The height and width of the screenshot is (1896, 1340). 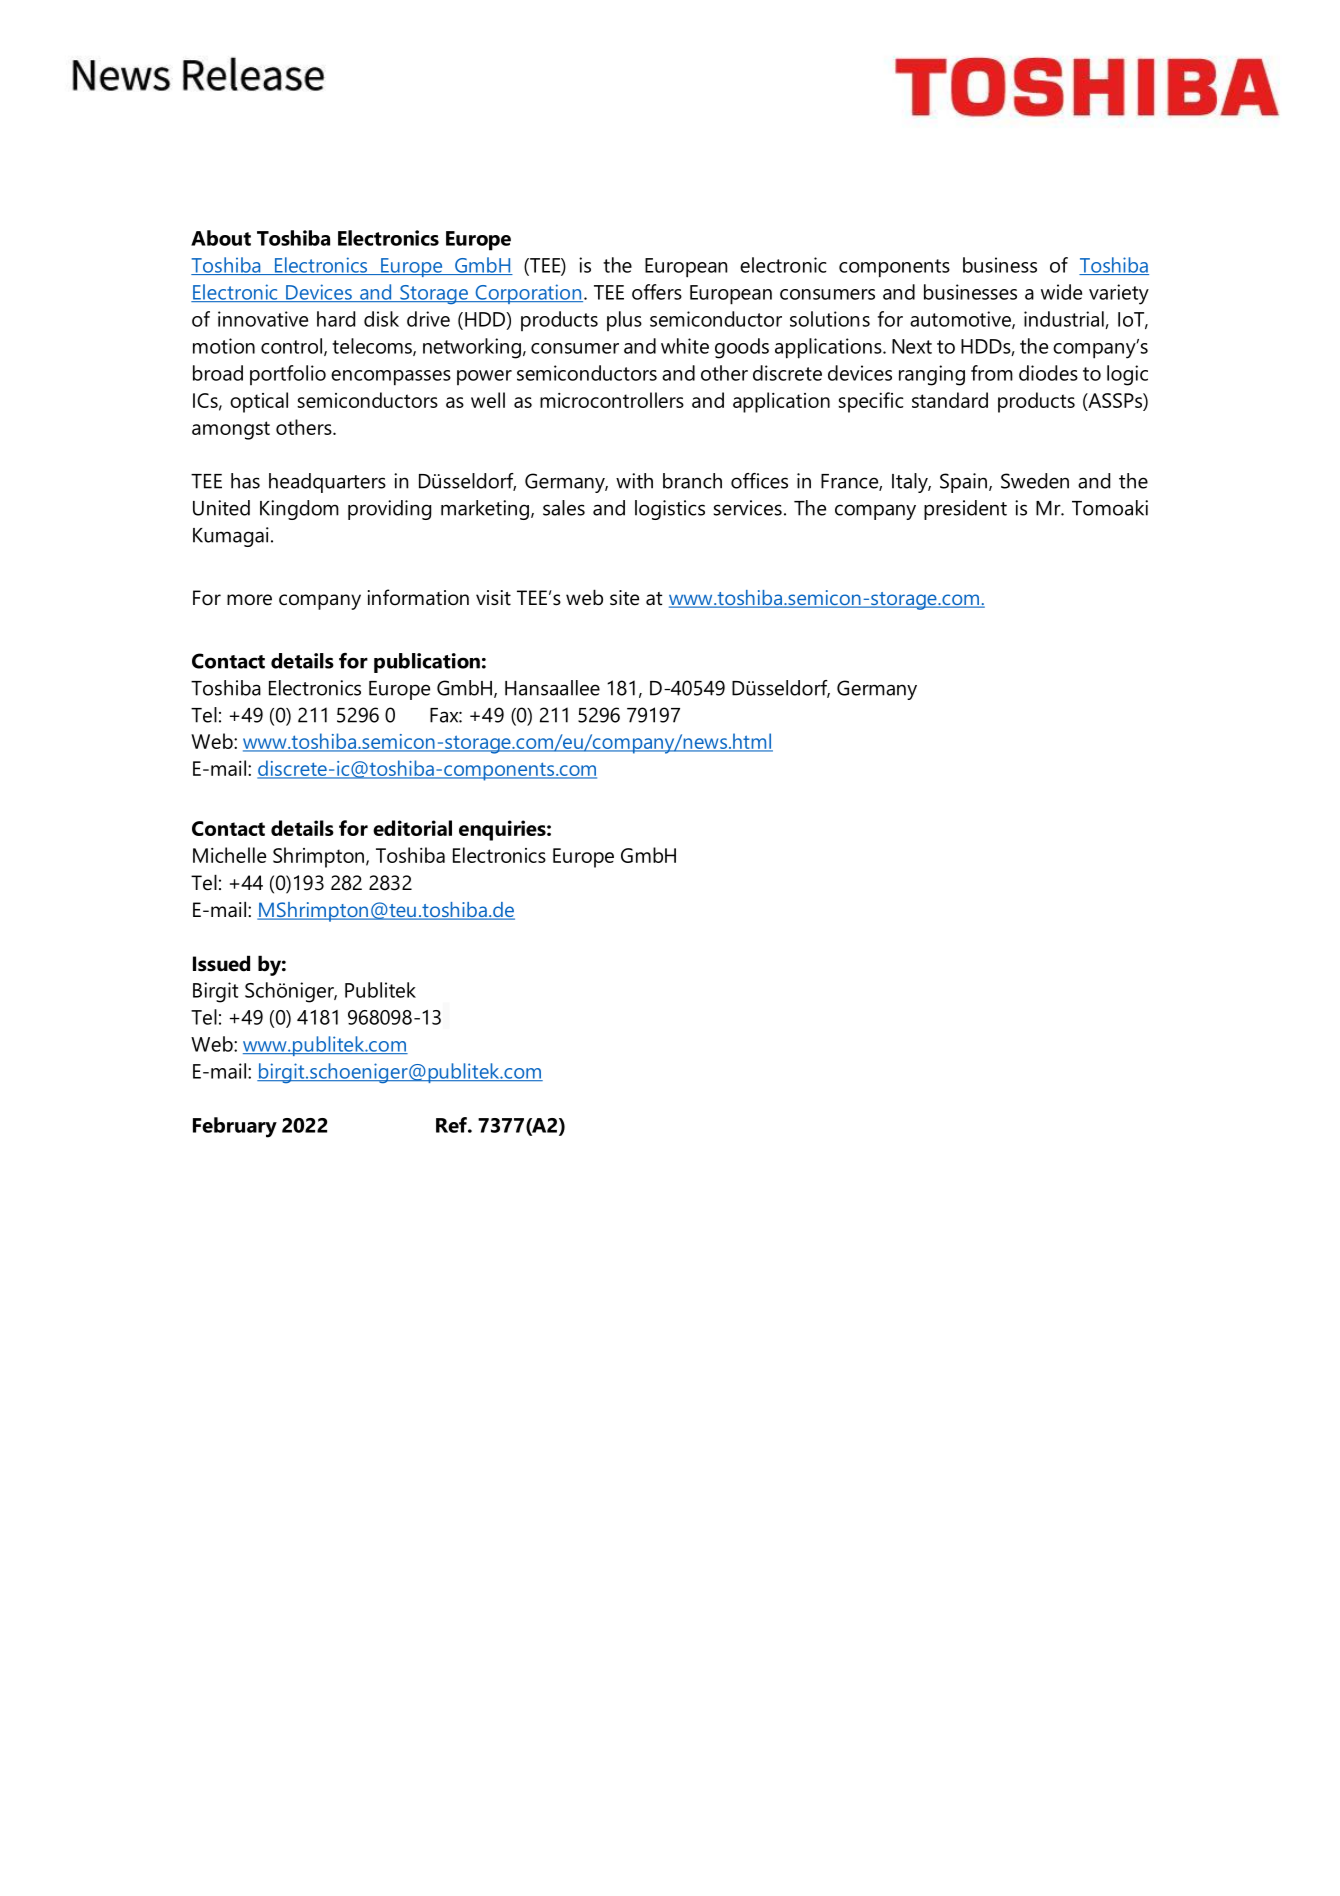 I want to click on branch, so click(x=692, y=481).
